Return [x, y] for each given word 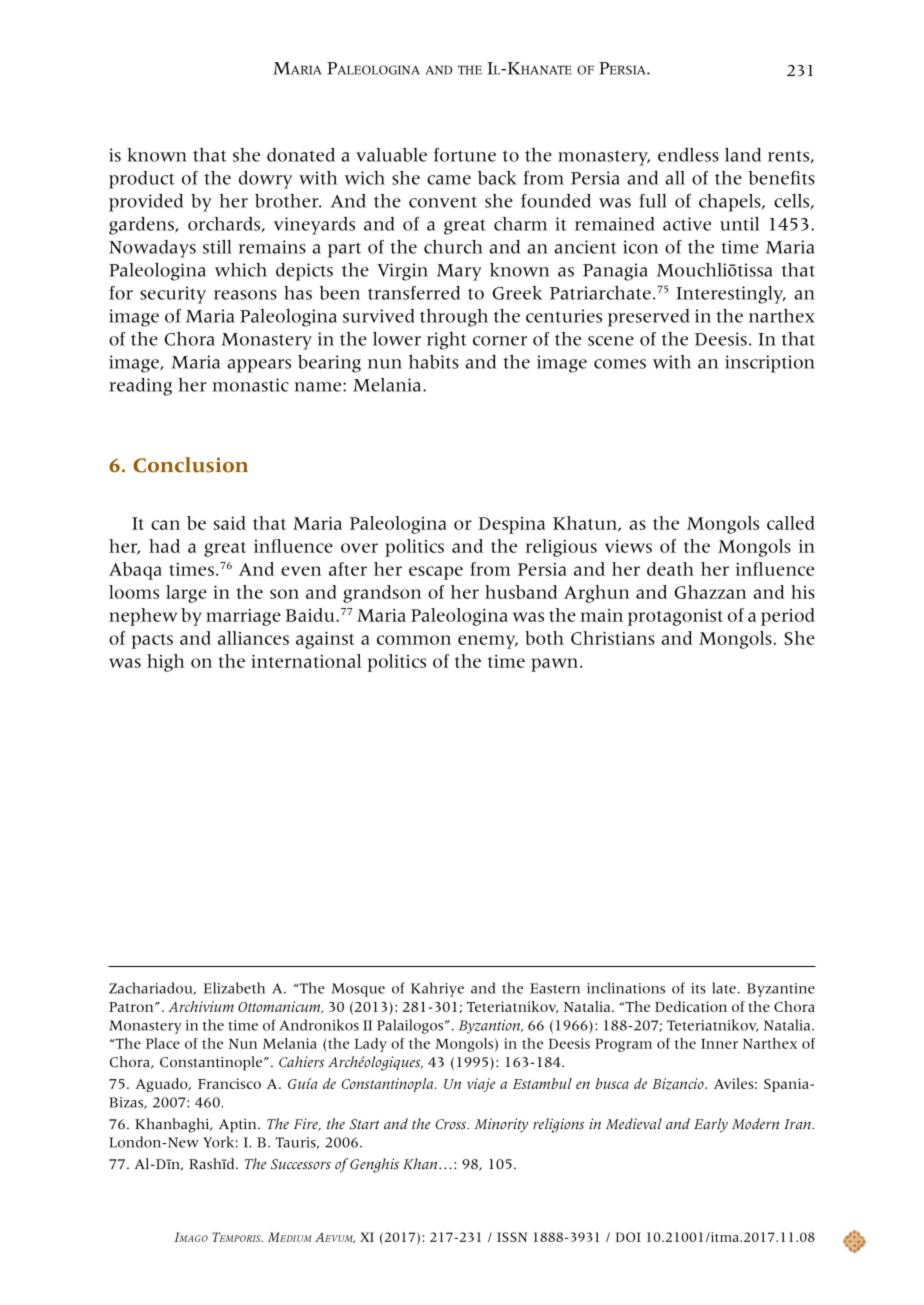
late [724, 988]
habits [434, 362]
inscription [770, 364]
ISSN [512, 1237]
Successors [301, 1164]
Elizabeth [234, 988]
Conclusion [190, 465]
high [165, 663]
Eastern [555, 988]
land [743, 155]
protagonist [675, 617]
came [449, 180]
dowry [265, 180]
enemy [488, 642]
